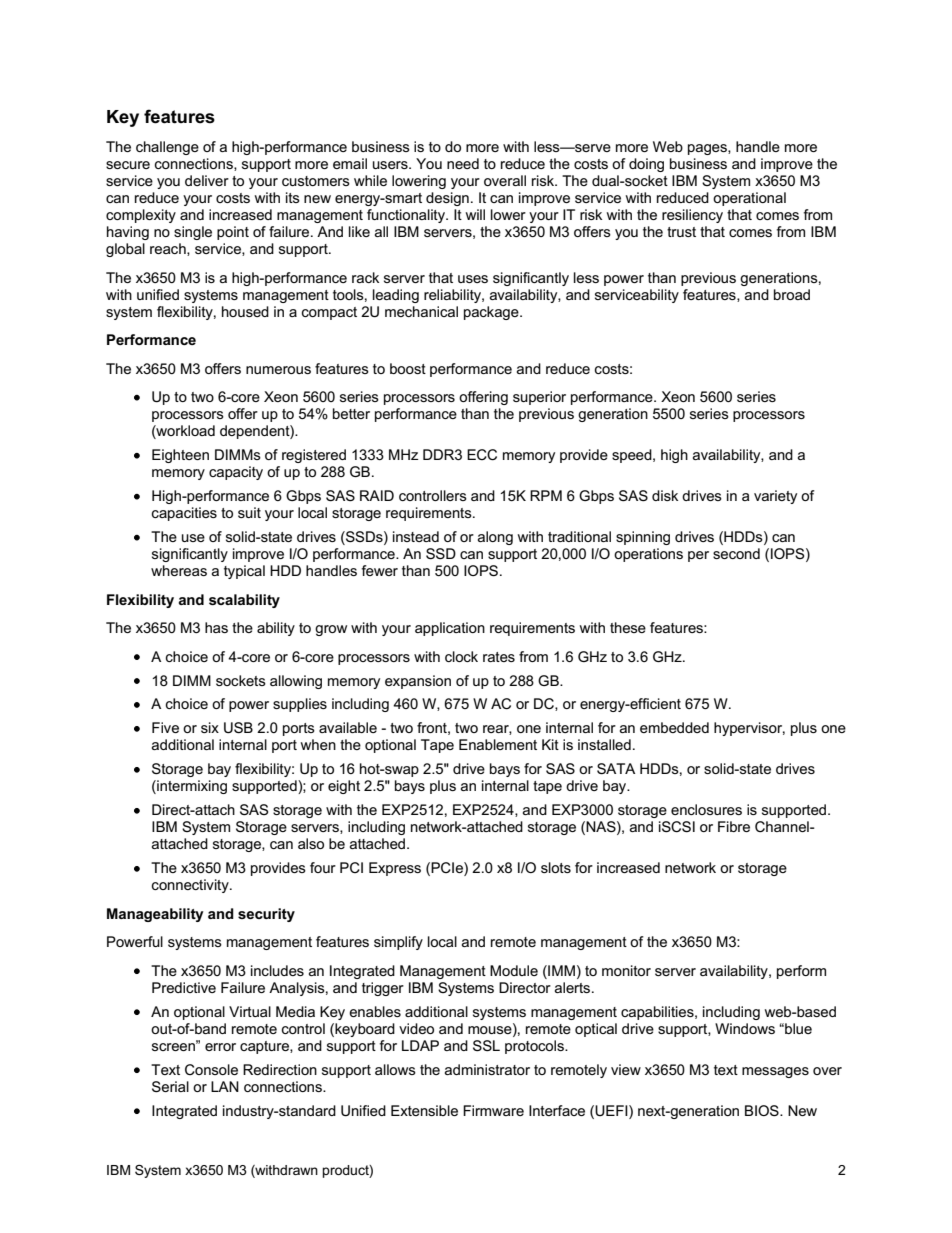 This page has height=1233, width=952. What do you see at coordinates (463, 163) in the page?
I see `need` at bounding box center [463, 163].
